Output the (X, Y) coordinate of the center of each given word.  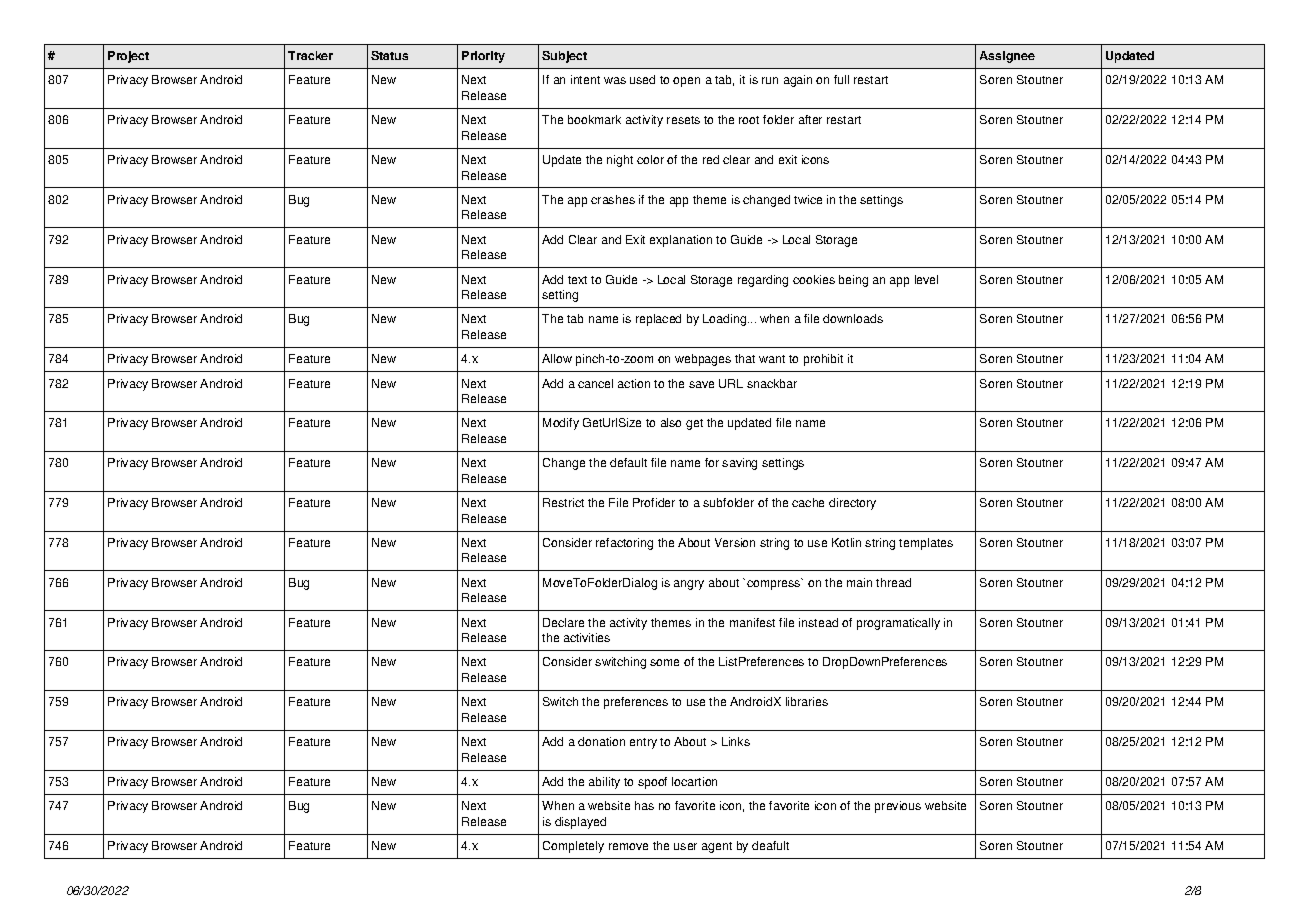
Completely (573, 847)
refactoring (624, 544)
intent (585, 79)
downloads (853, 318)
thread (893, 582)
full (841, 79)
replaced (658, 320)
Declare (563, 622)
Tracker (310, 55)
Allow (557, 358)
